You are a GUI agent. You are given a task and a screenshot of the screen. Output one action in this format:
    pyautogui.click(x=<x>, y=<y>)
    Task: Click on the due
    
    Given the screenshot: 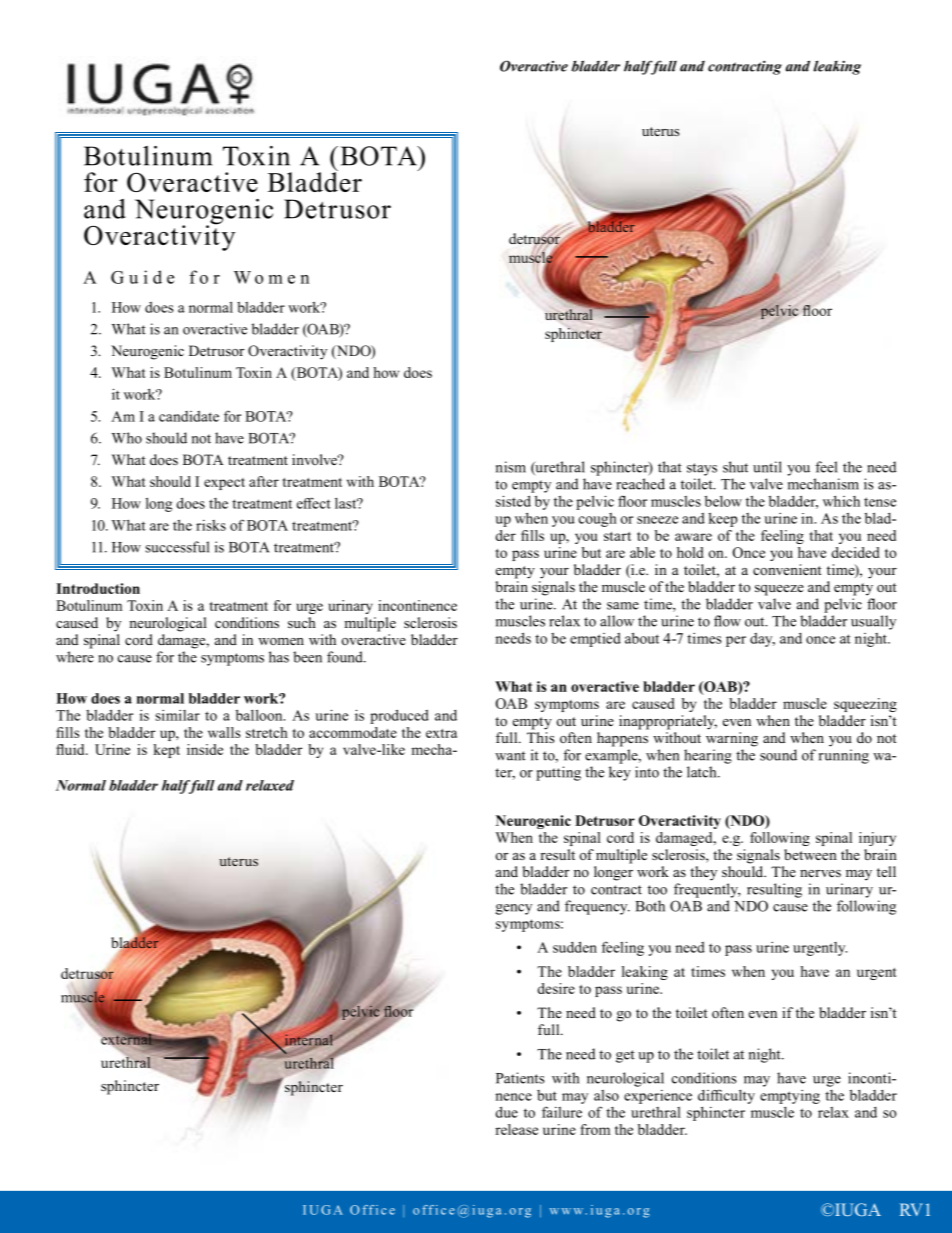 What is the action you would take?
    pyautogui.click(x=507, y=1112)
